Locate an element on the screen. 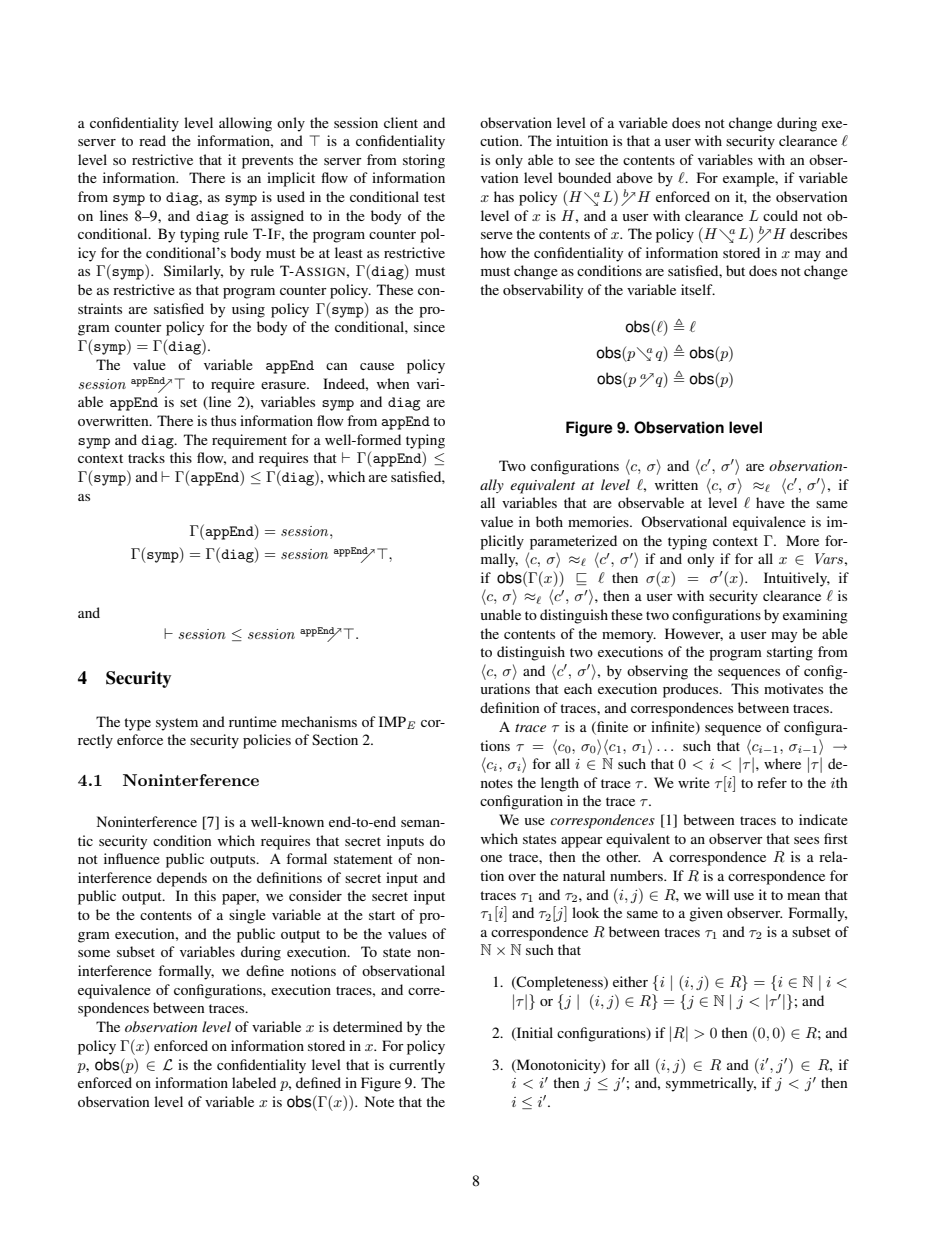 Image resolution: width=952 pixels, height=1233 pixels. one is located at coordinates (491, 858).
